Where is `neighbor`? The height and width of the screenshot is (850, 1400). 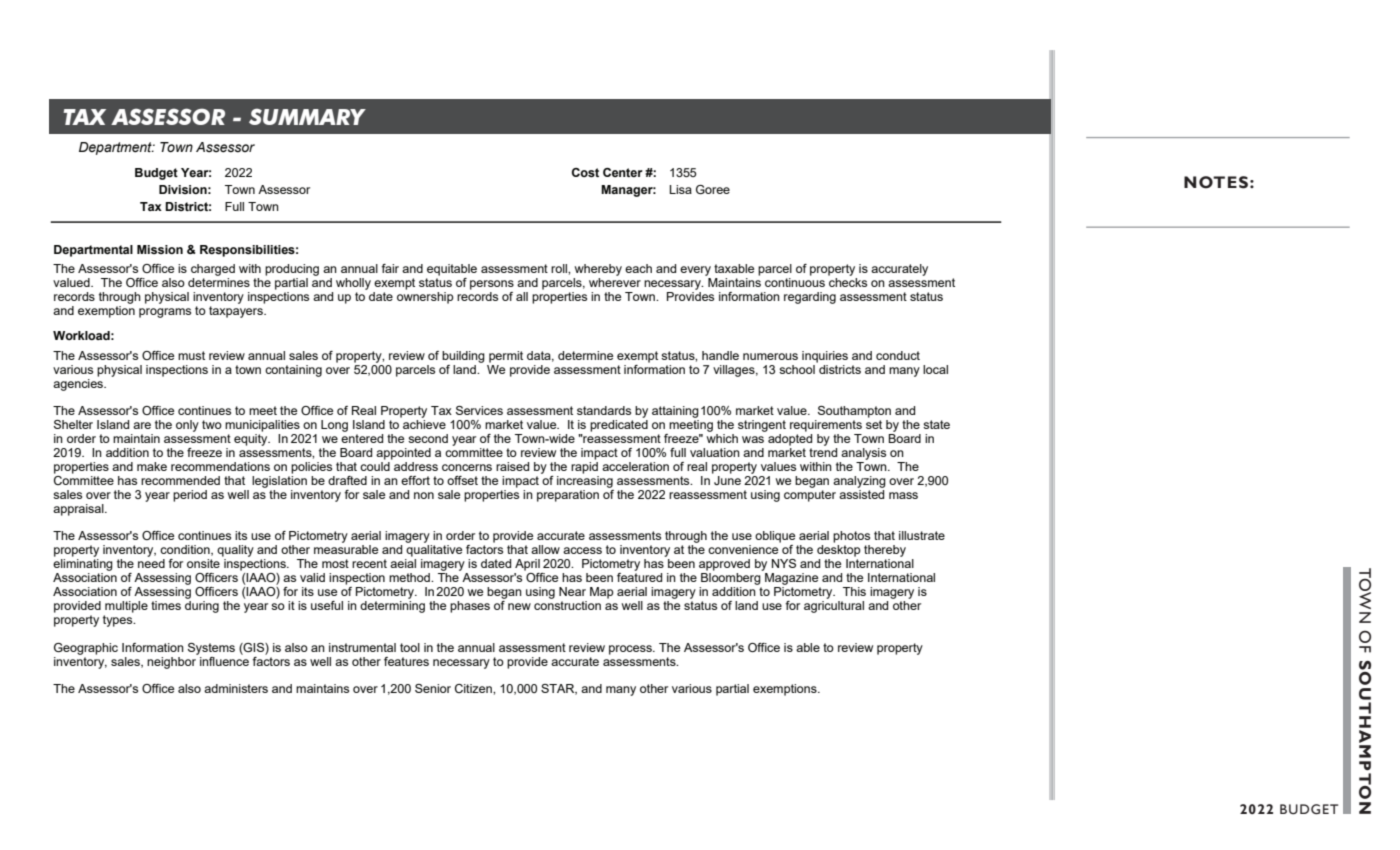
neighbor is located at coordinates (173, 661).
